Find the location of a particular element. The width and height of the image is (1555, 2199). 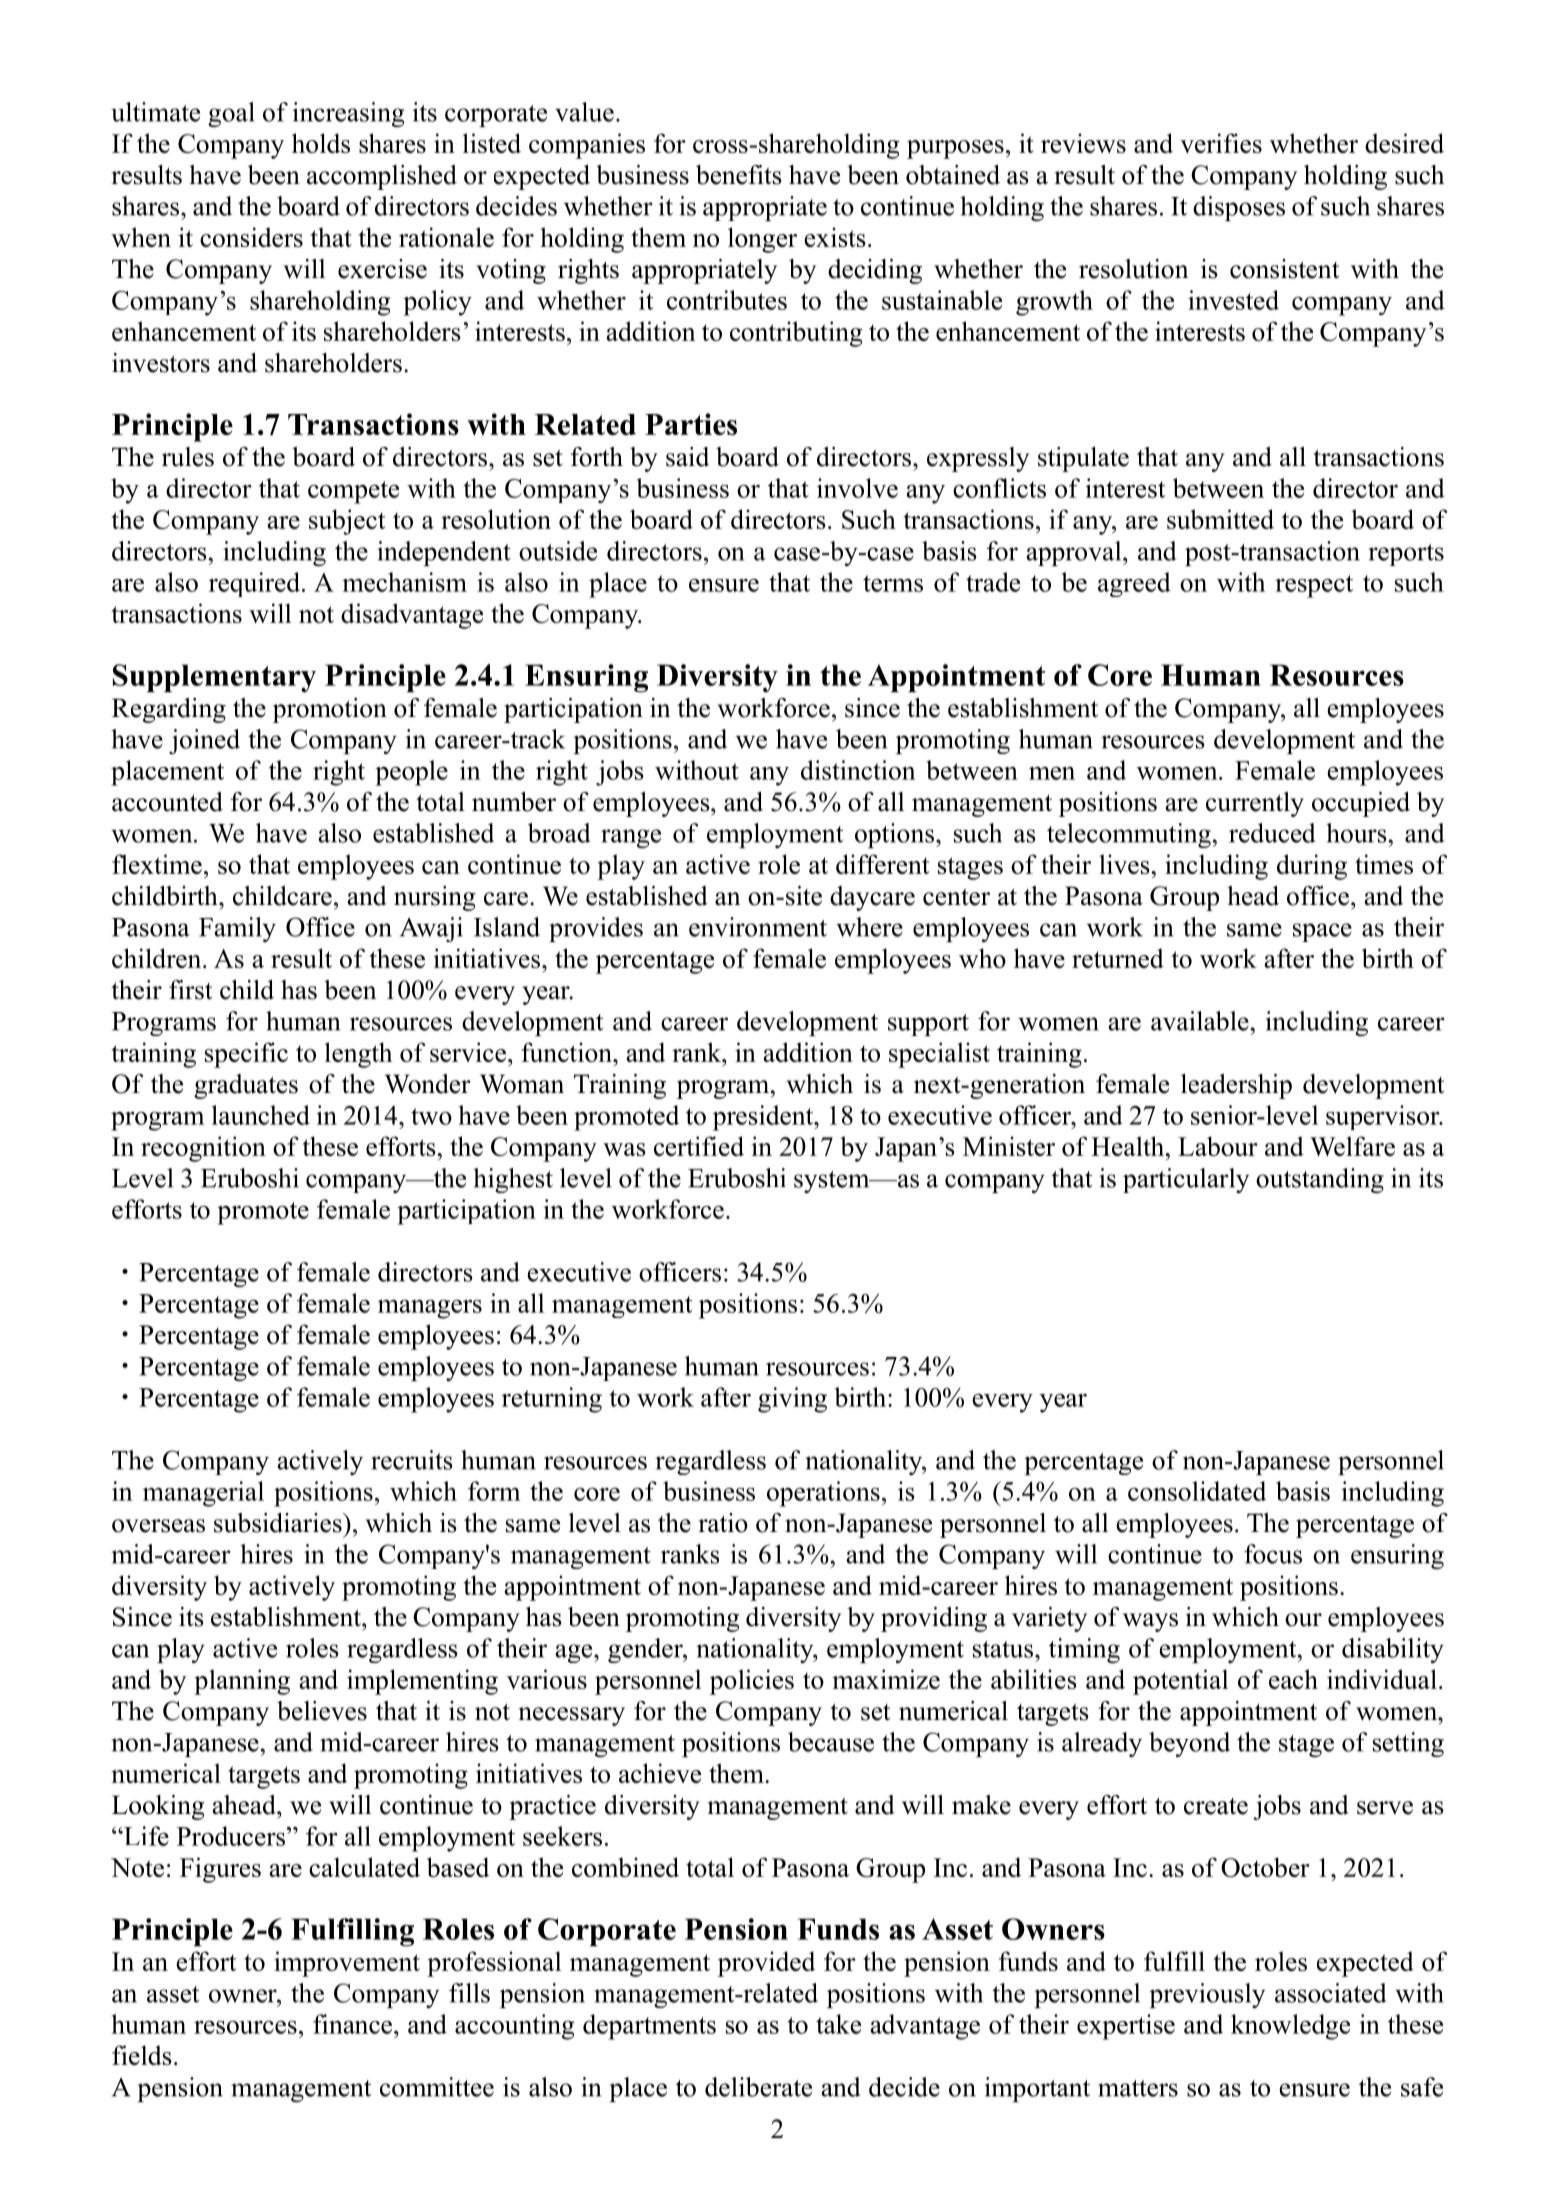

benefits is located at coordinates (739, 175).
